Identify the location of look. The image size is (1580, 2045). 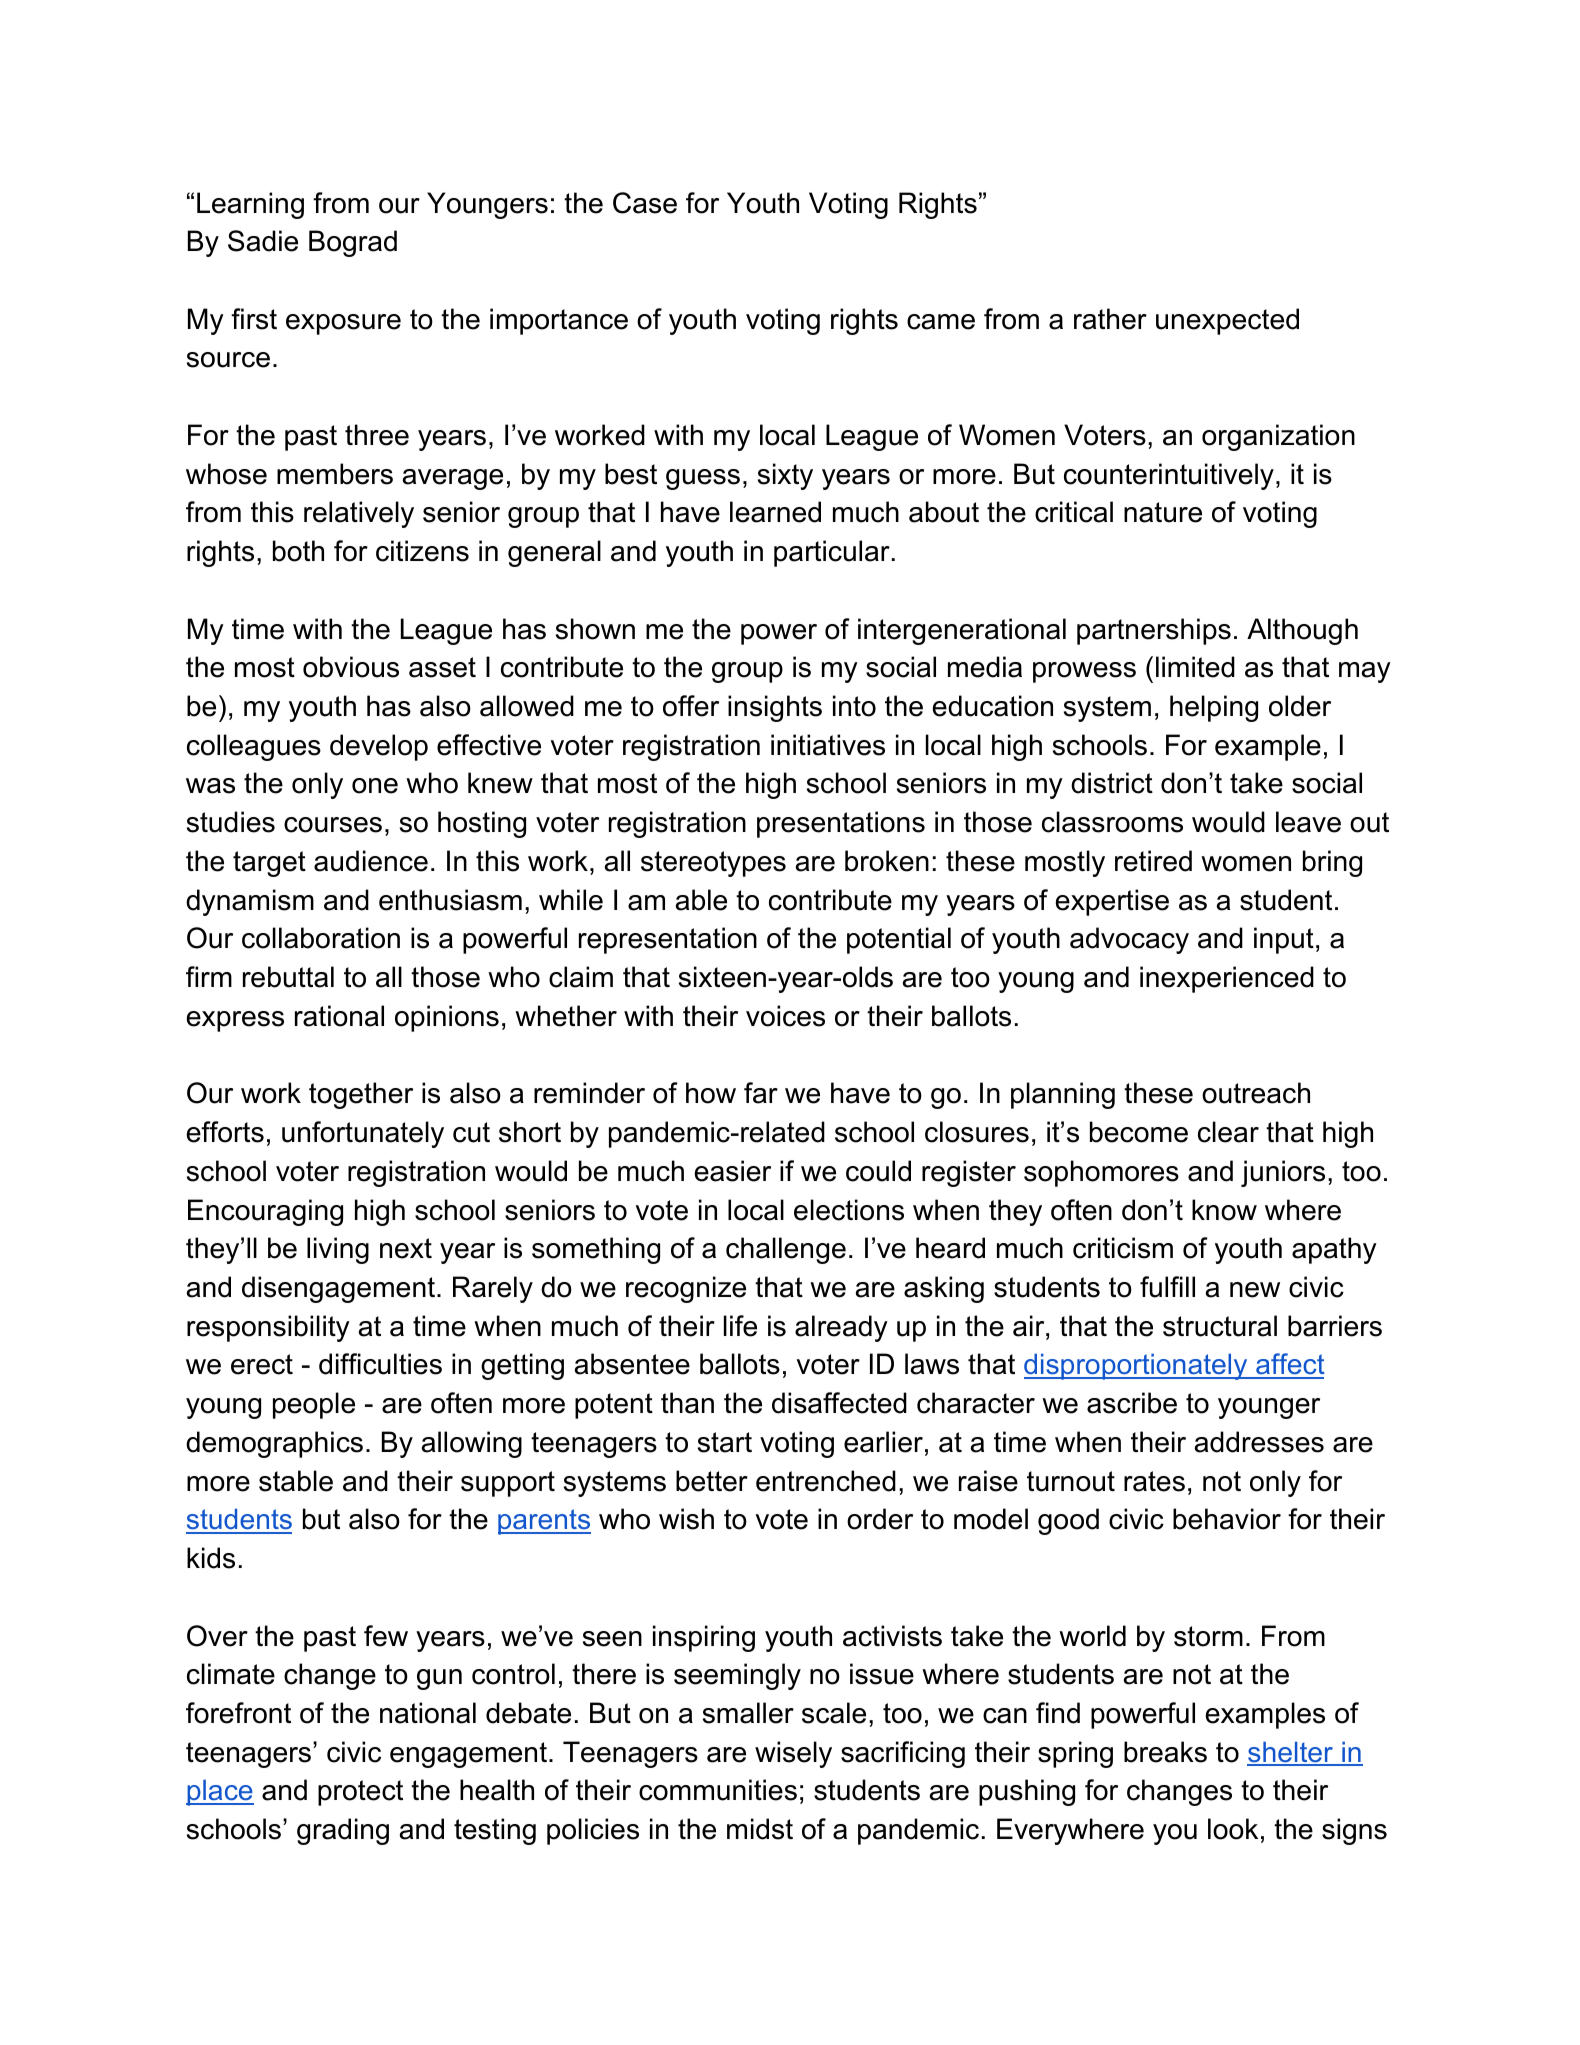
(1233, 1829).
